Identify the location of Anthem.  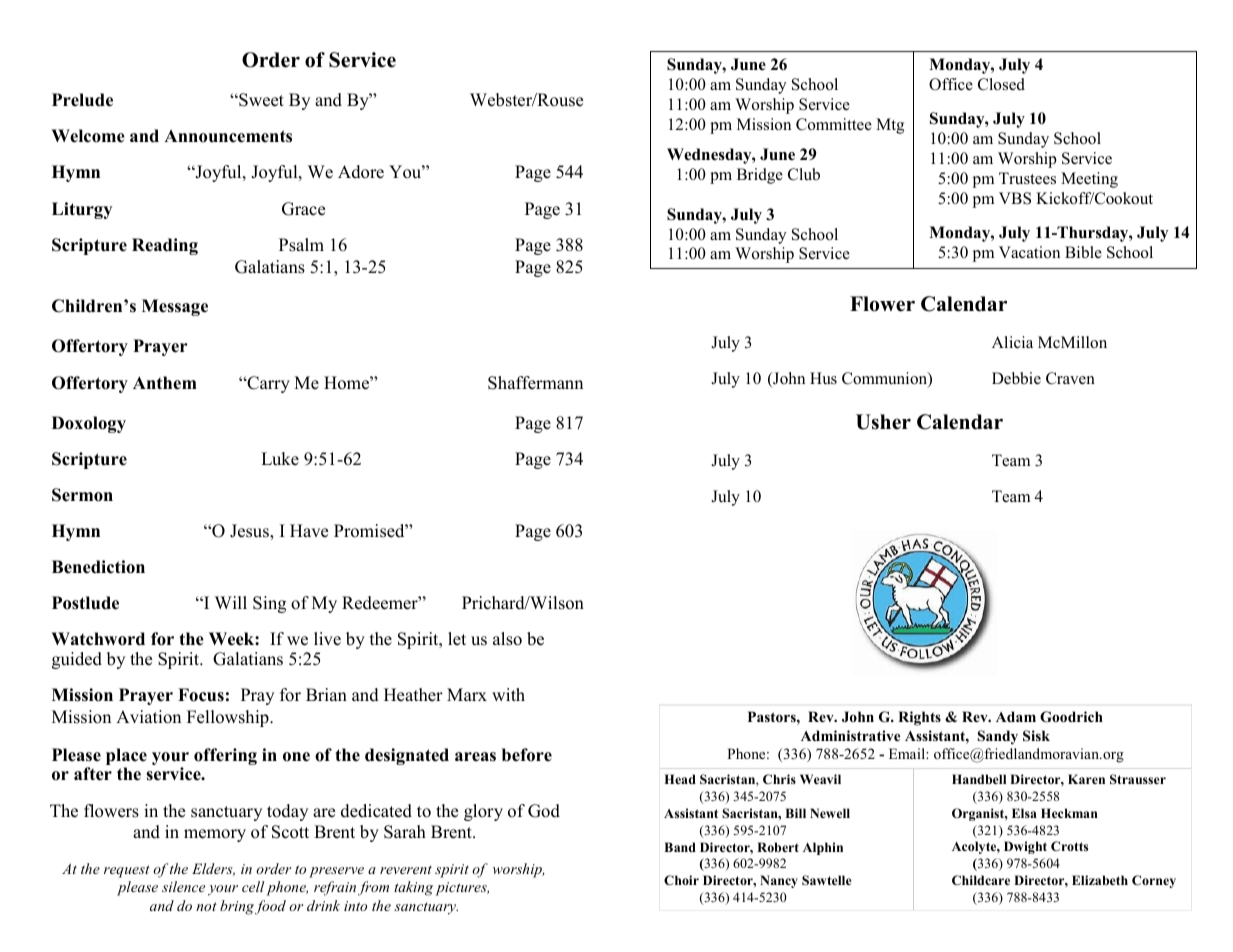
(165, 383).
